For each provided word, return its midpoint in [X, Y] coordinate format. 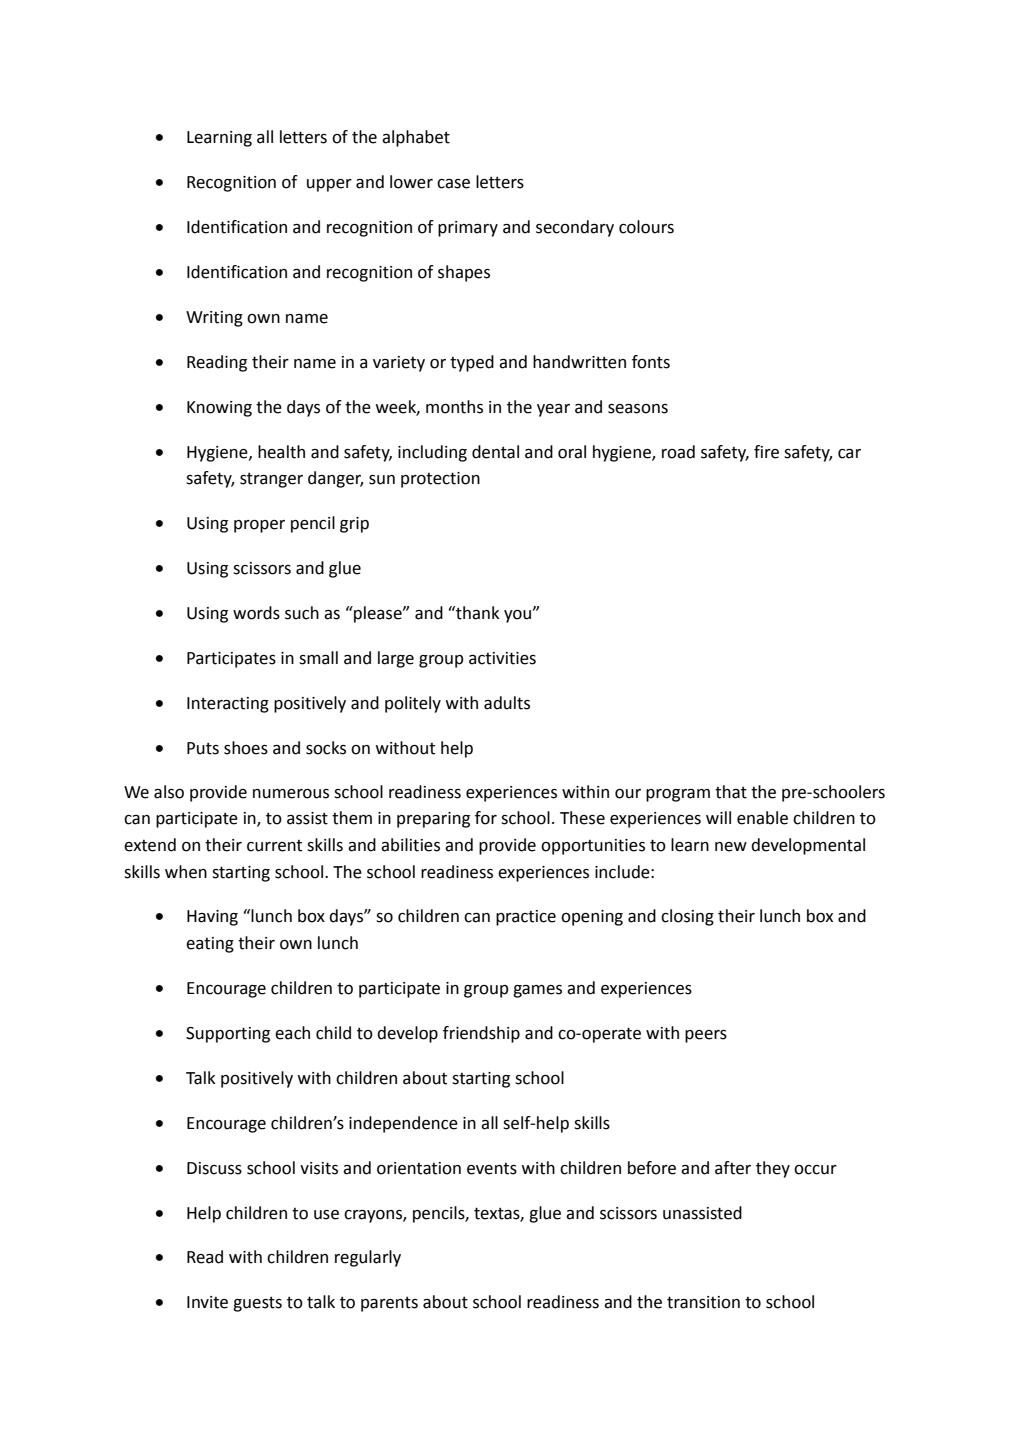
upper [329, 185]
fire [766, 452]
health [281, 452]
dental [495, 452]
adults [507, 703]
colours [646, 227]
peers [706, 1036]
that [731, 792]
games [537, 991]
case [453, 184]
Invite [207, 1302]
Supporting [228, 1035]
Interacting [228, 705]
